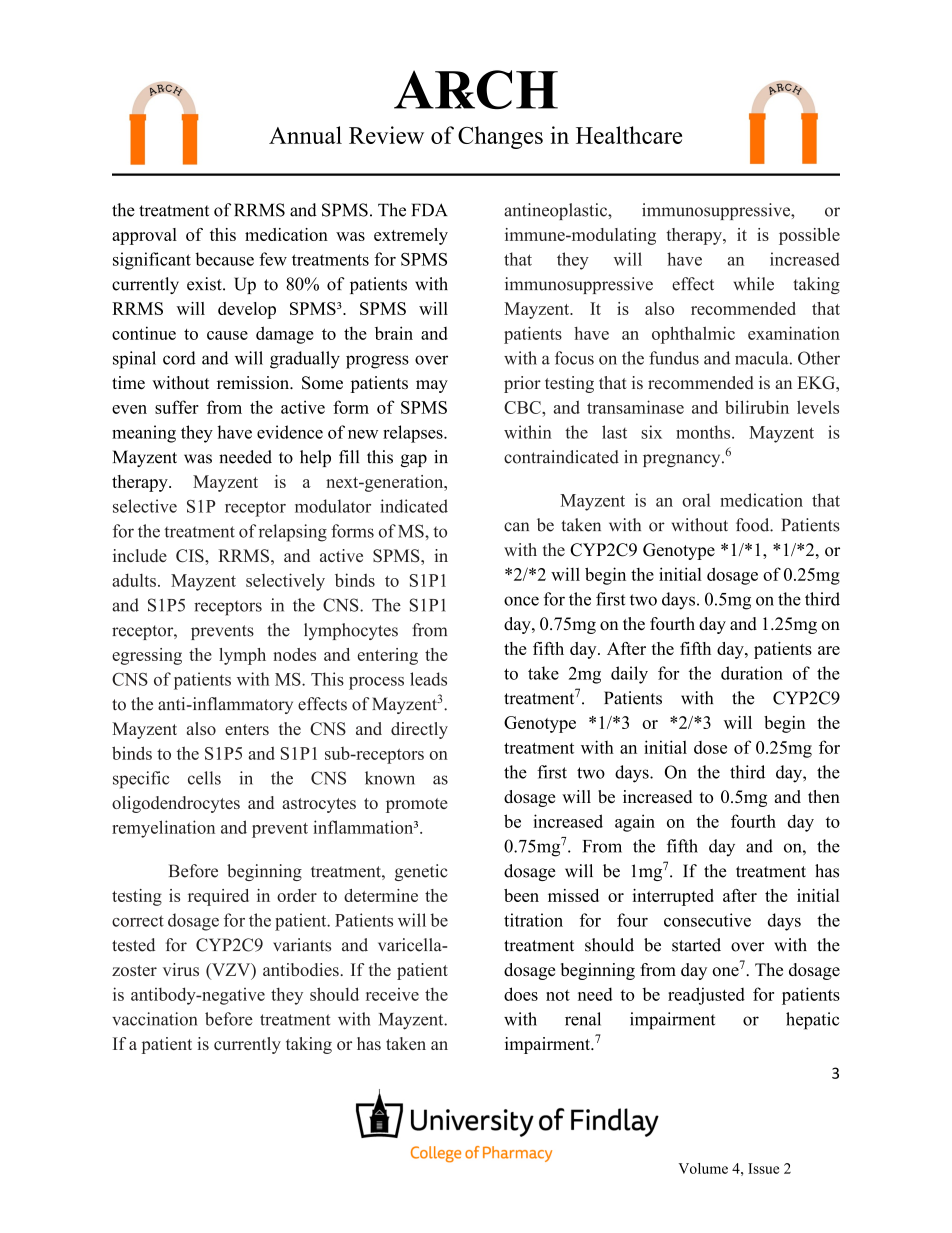 The width and height of the page is (952, 1233). I want to click on duration, so click(752, 673).
